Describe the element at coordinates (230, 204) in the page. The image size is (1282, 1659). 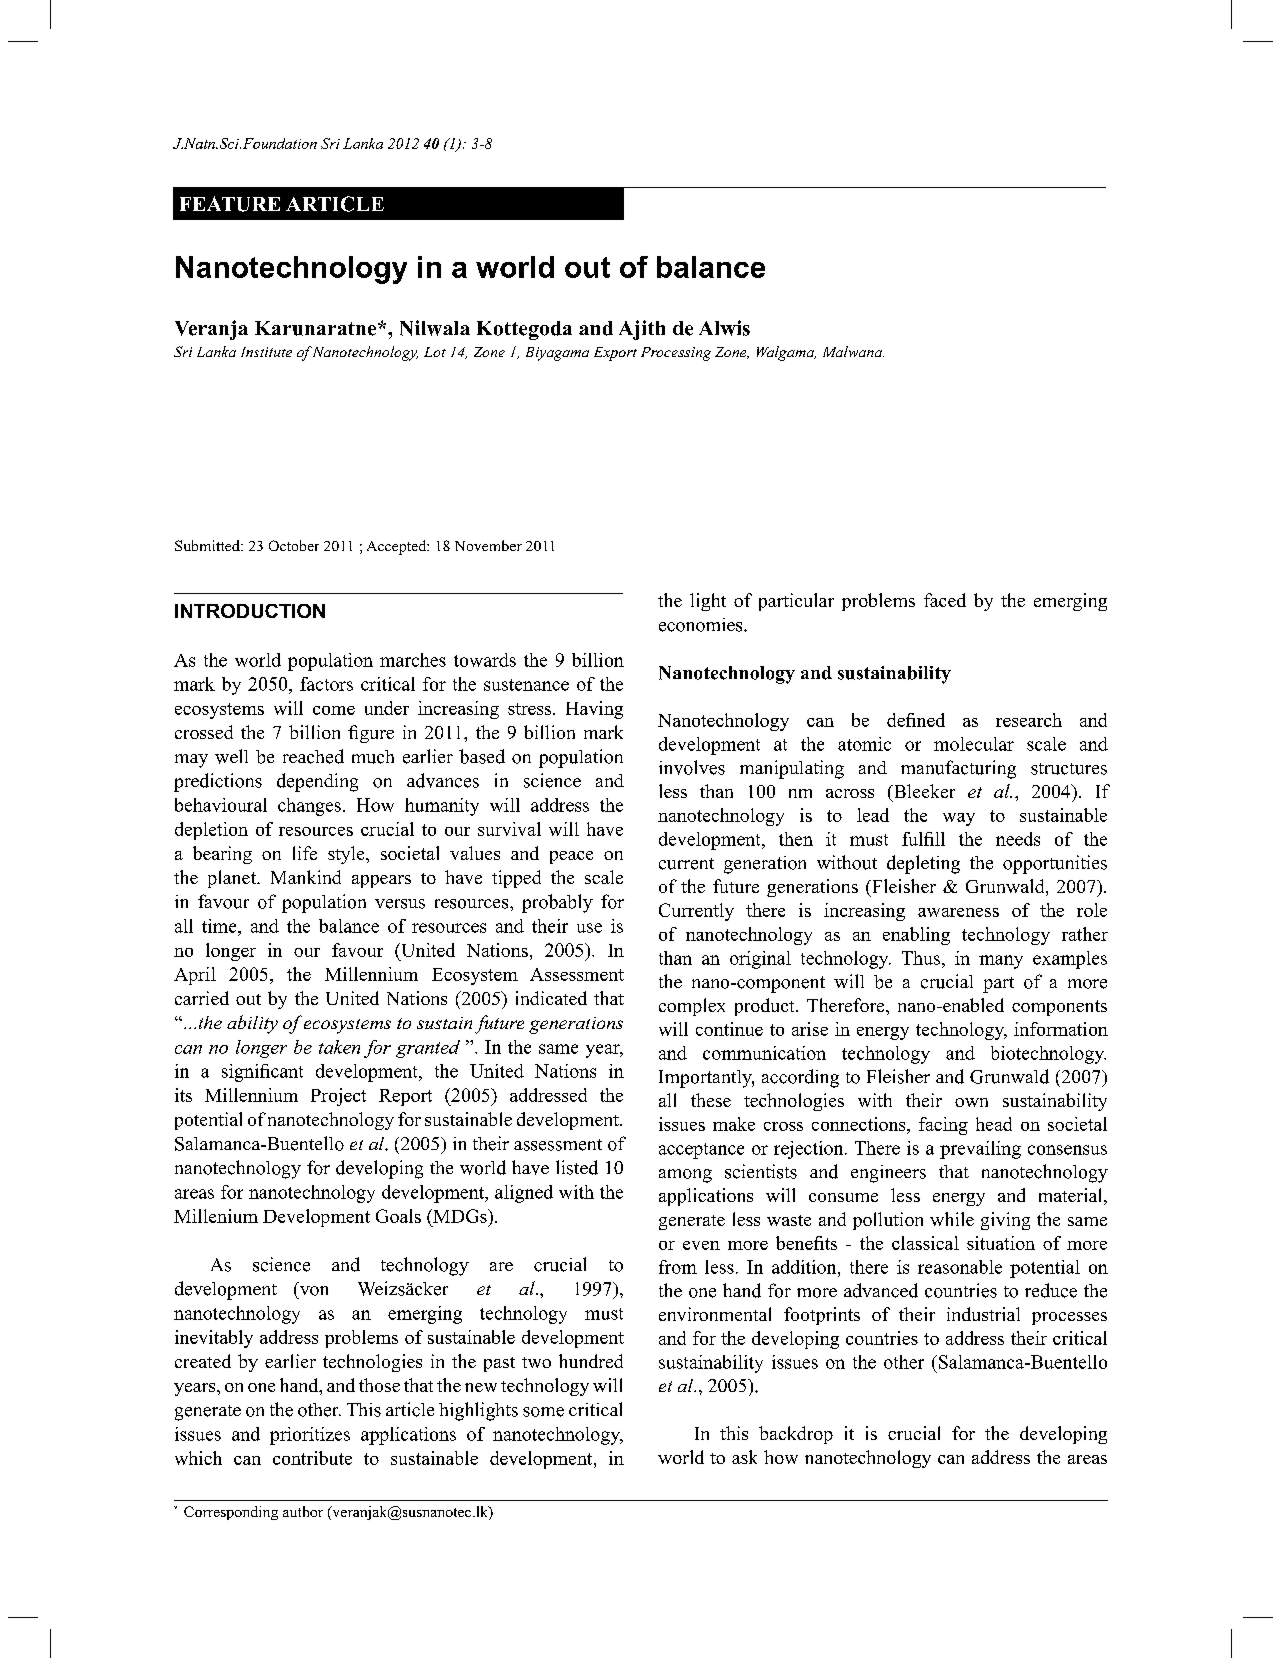
I see `FEATURE` at that location.
